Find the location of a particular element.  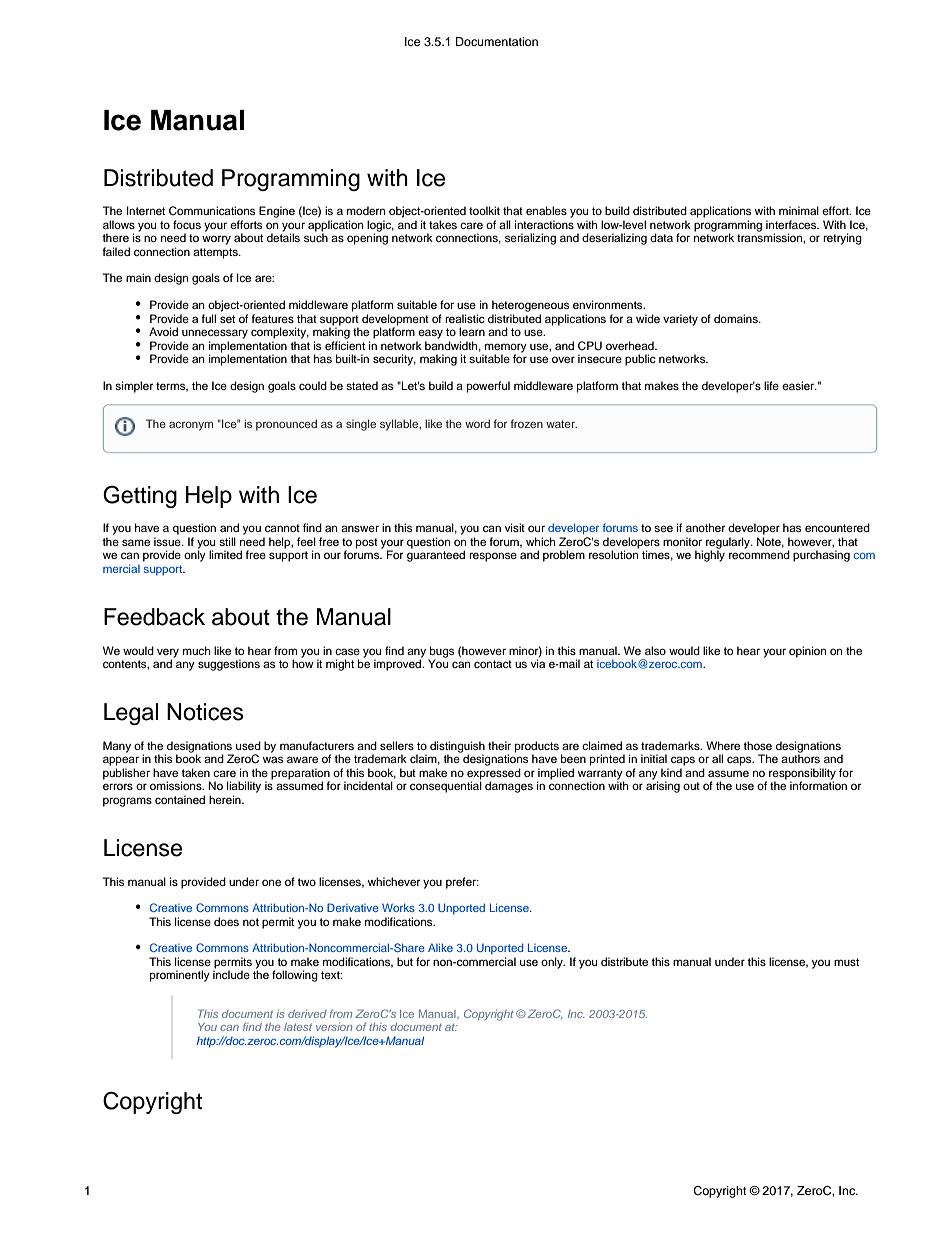

prominently is located at coordinates (180, 976).
